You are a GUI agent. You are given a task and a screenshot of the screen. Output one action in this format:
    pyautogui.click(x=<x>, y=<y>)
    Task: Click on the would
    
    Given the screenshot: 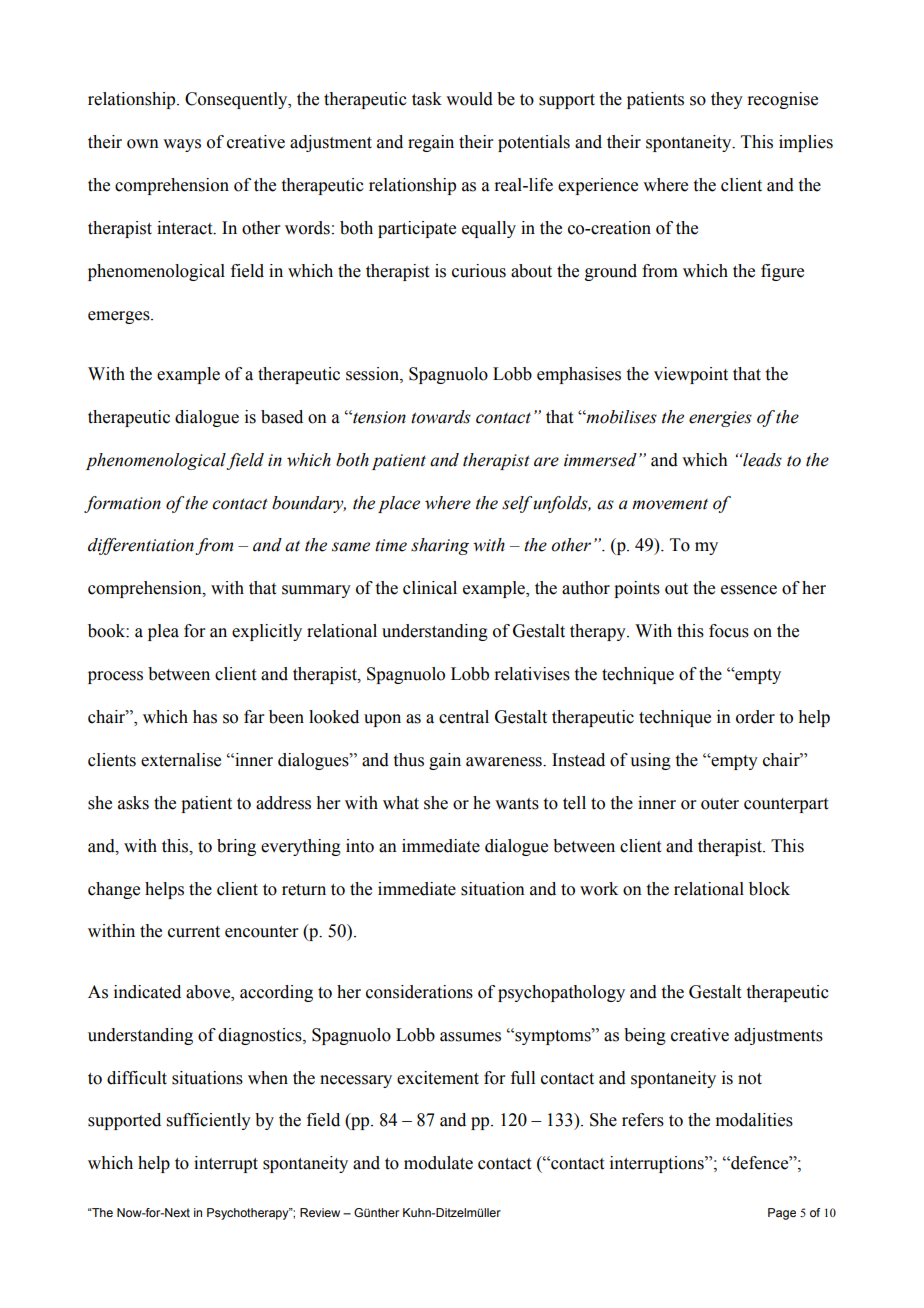 What is the action you would take?
    pyautogui.click(x=469, y=99)
